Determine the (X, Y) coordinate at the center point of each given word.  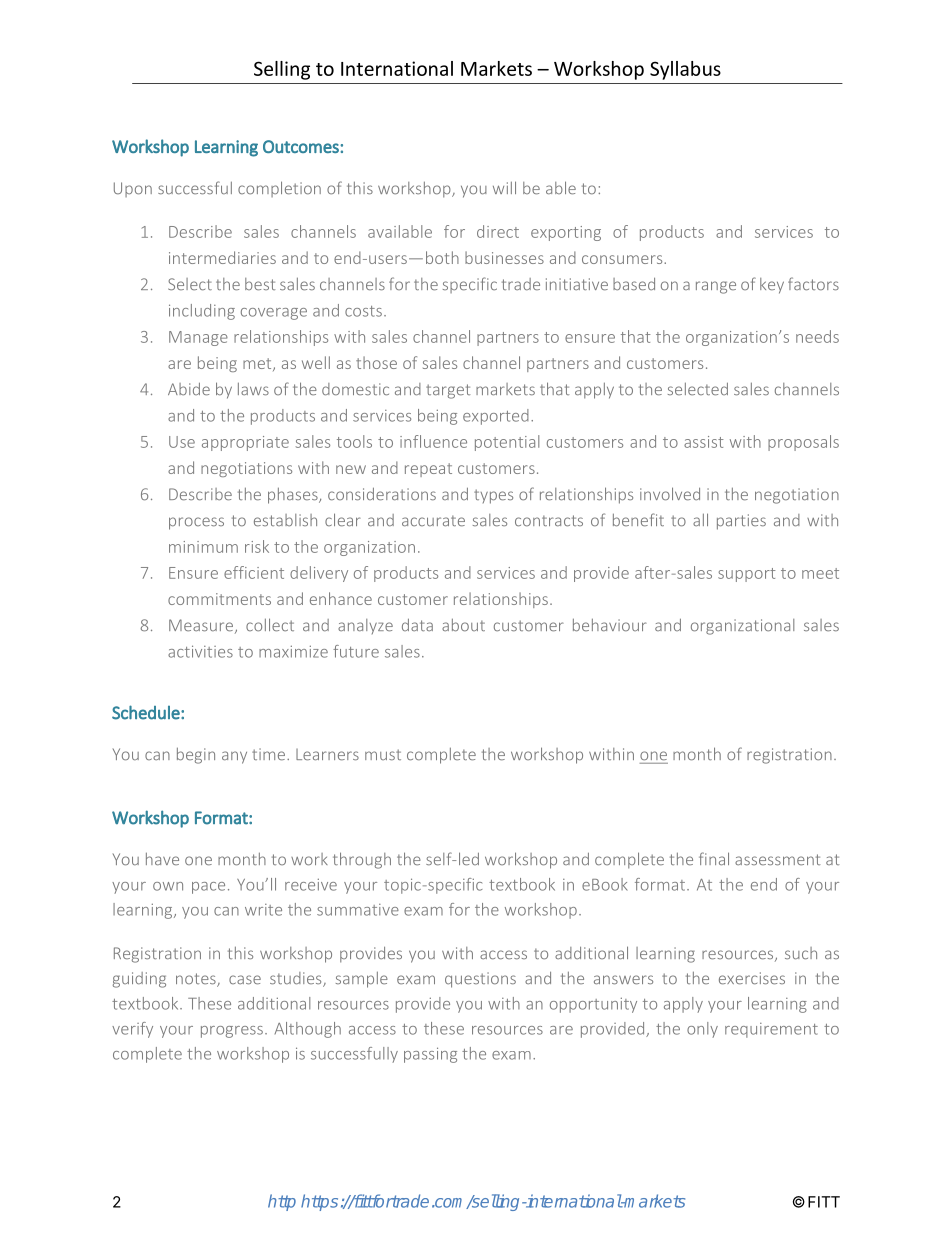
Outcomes (302, 146)
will (504, 187)
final (714, 858)
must (383, 755)
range (716, 287)
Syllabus (685, 70)
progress (232, 1032)
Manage (198, 338)
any (234, 757)
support (747, 575)
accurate (433, 521)
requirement (771, 1030)
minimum (203, 547)
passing (430, 1055)
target (448, 391)
